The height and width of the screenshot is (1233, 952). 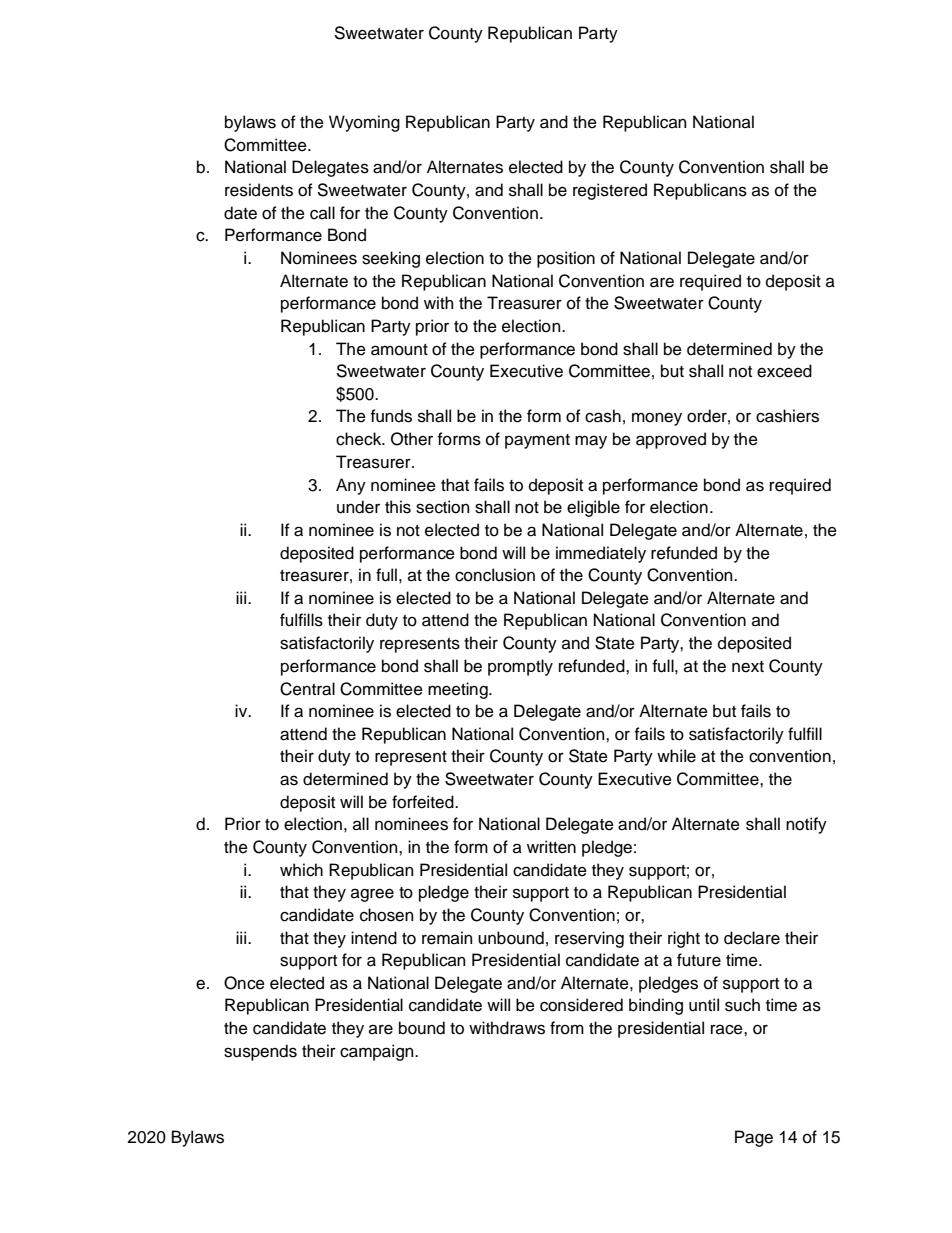 What do you see at coordinates (364, 123) in the screenshot?
I see `Wyoming` at bounding box center [364, 123].
